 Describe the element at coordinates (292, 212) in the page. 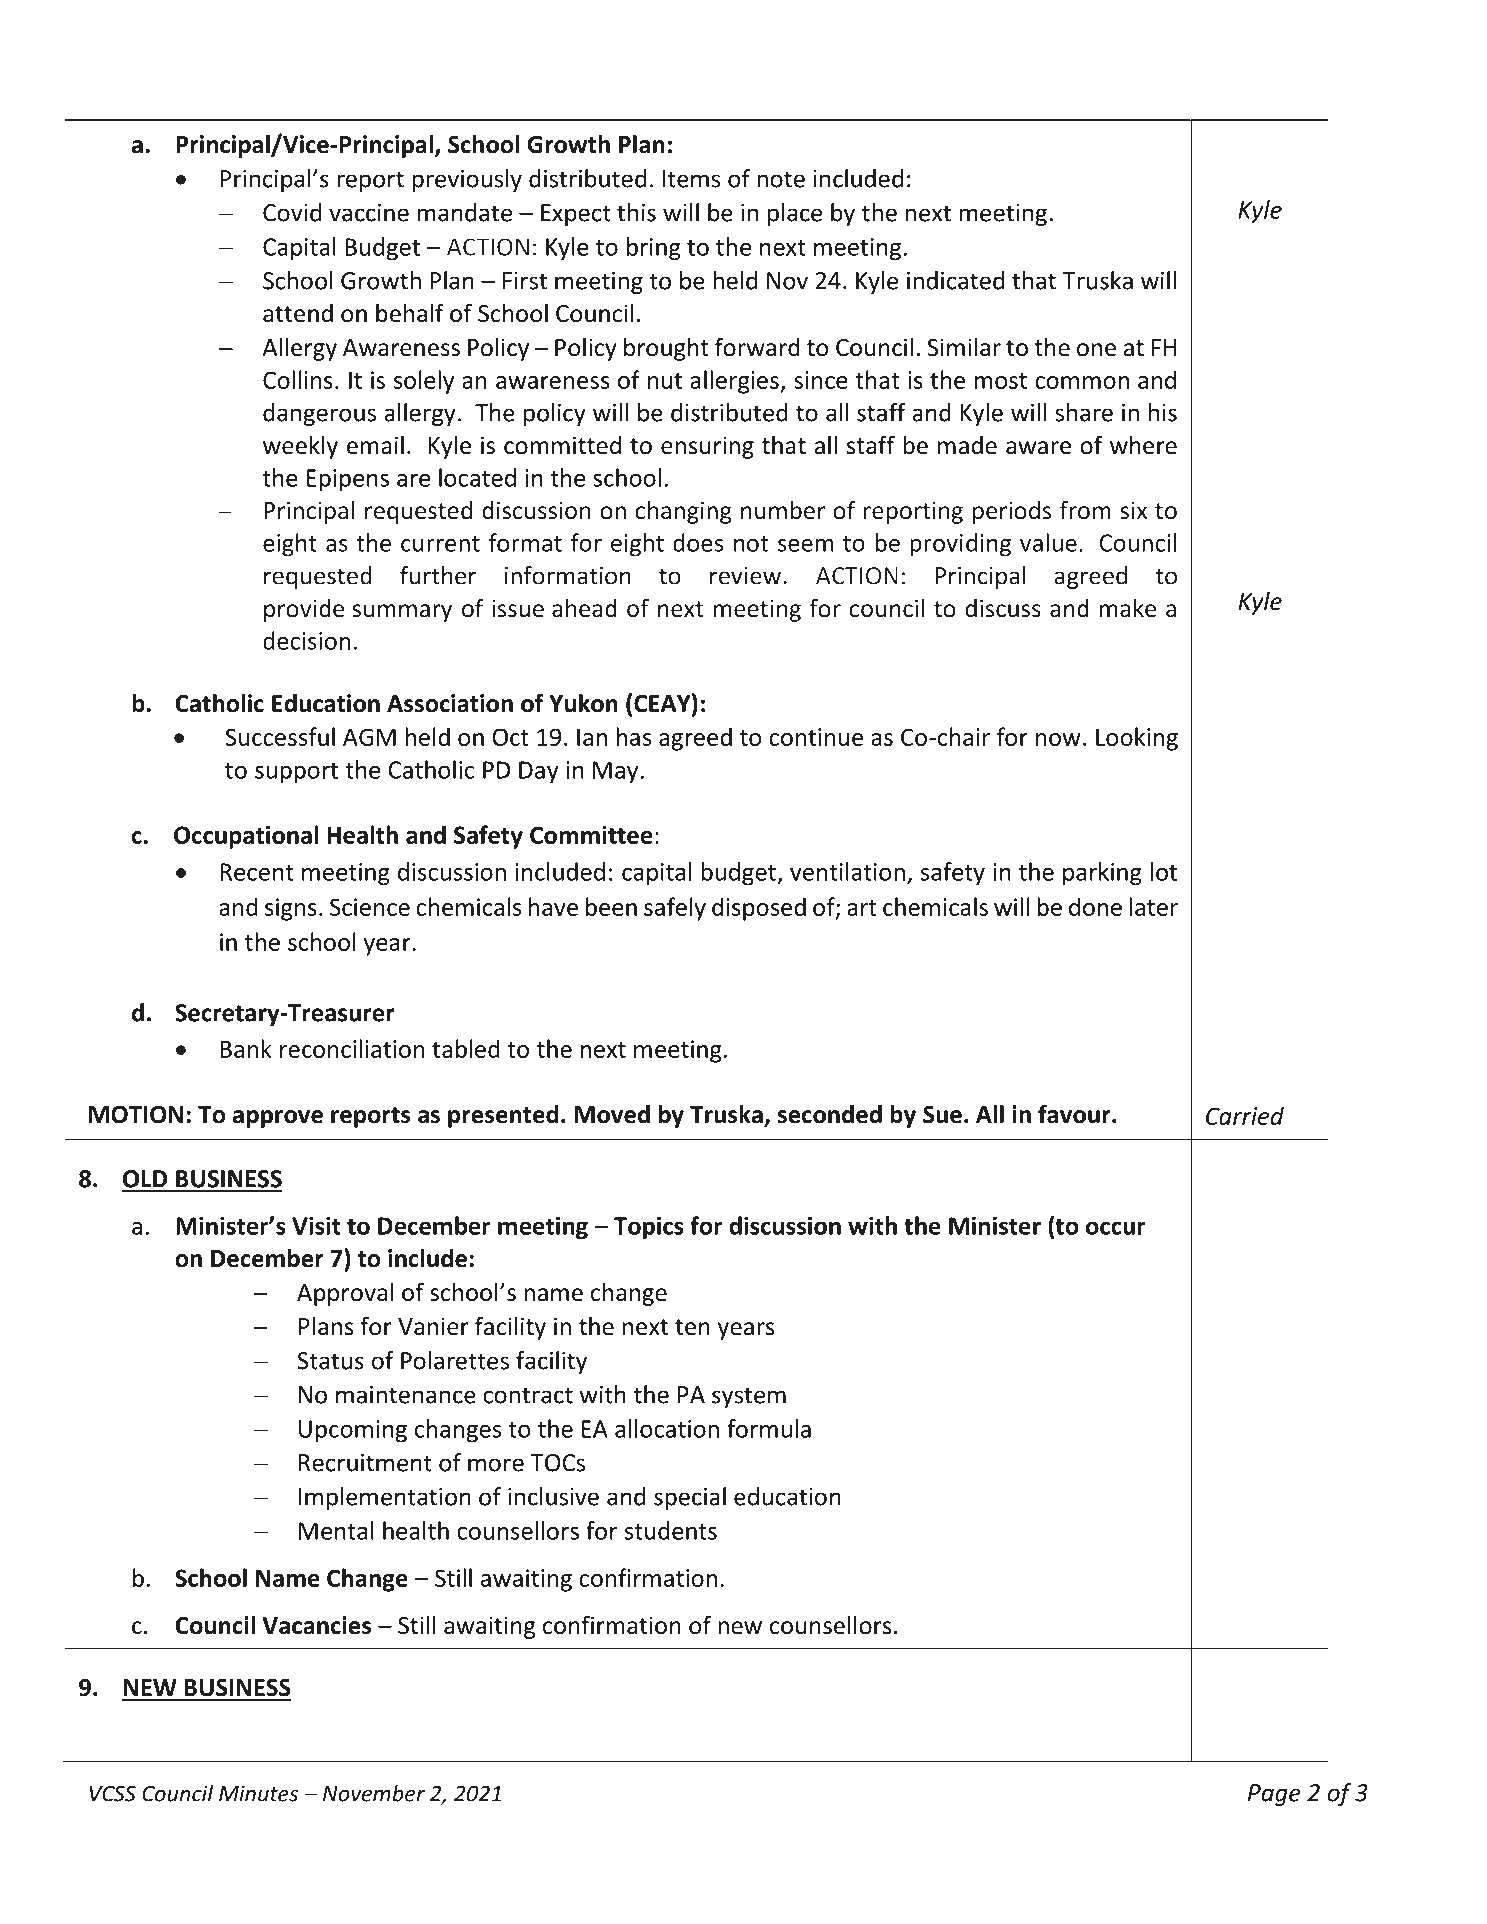

I see `Covid` at that location.
